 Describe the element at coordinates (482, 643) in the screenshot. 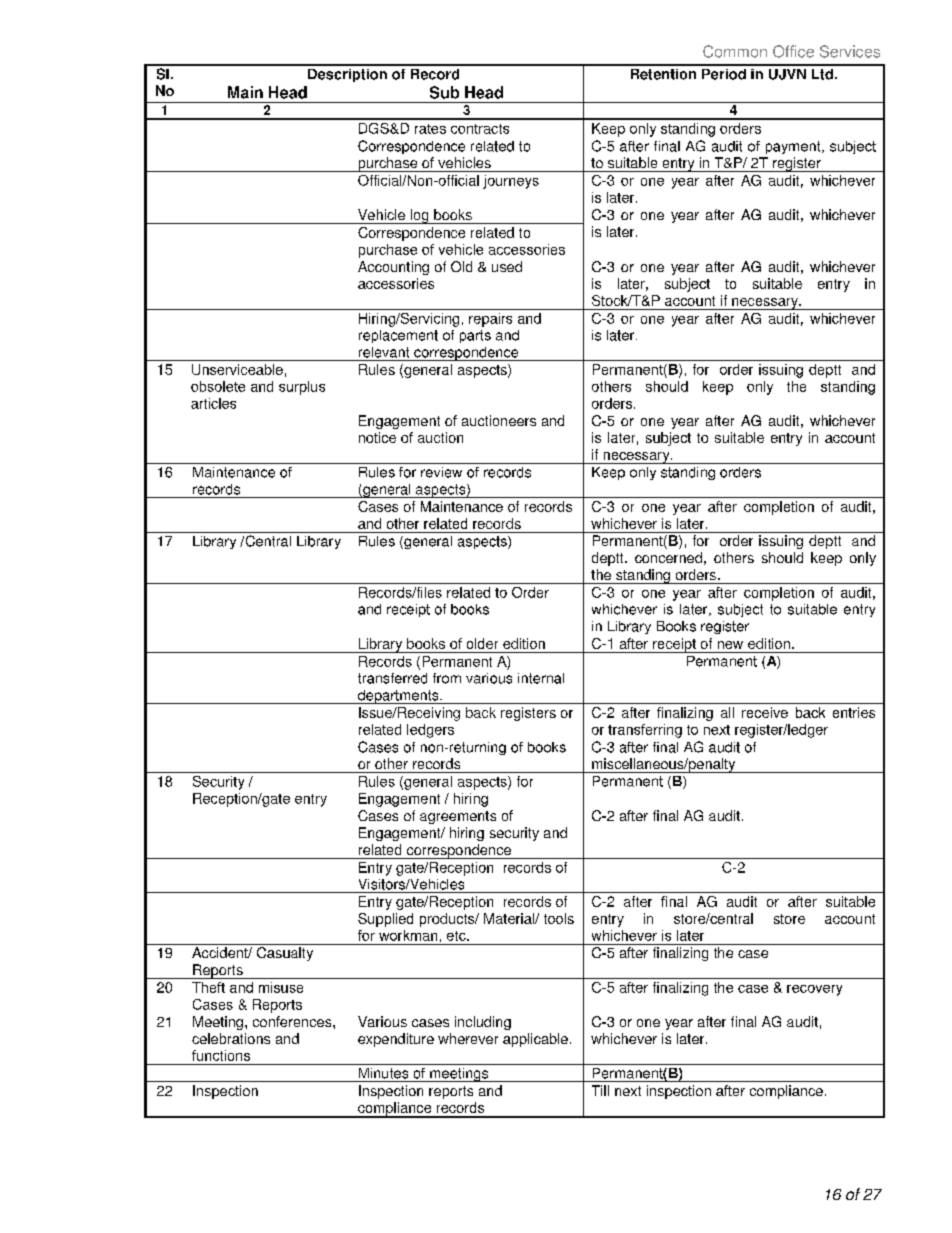

I see `older` at that location.
